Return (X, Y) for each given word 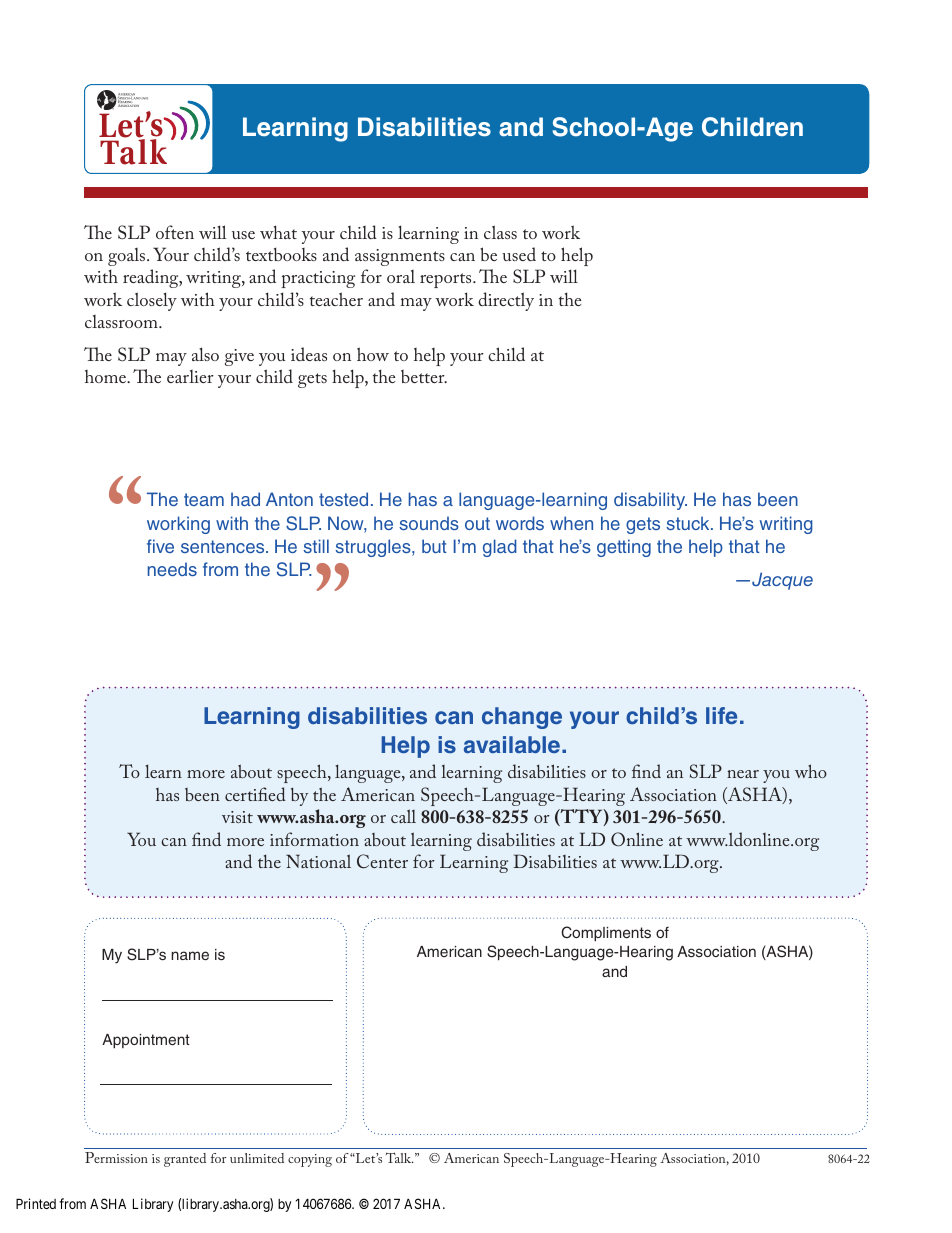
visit (237, 817)
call (403, 816)
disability (650, 501)
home (107, 376)
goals (128, 257)
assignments (400, 257)
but (434, 546)
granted (185, 1160)
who (811, 771)
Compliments (606, 933)
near (743, 774)
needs (172, 569)
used (519, 254)
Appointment (146, 1041)
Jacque (782, 581)
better (424, 376)
